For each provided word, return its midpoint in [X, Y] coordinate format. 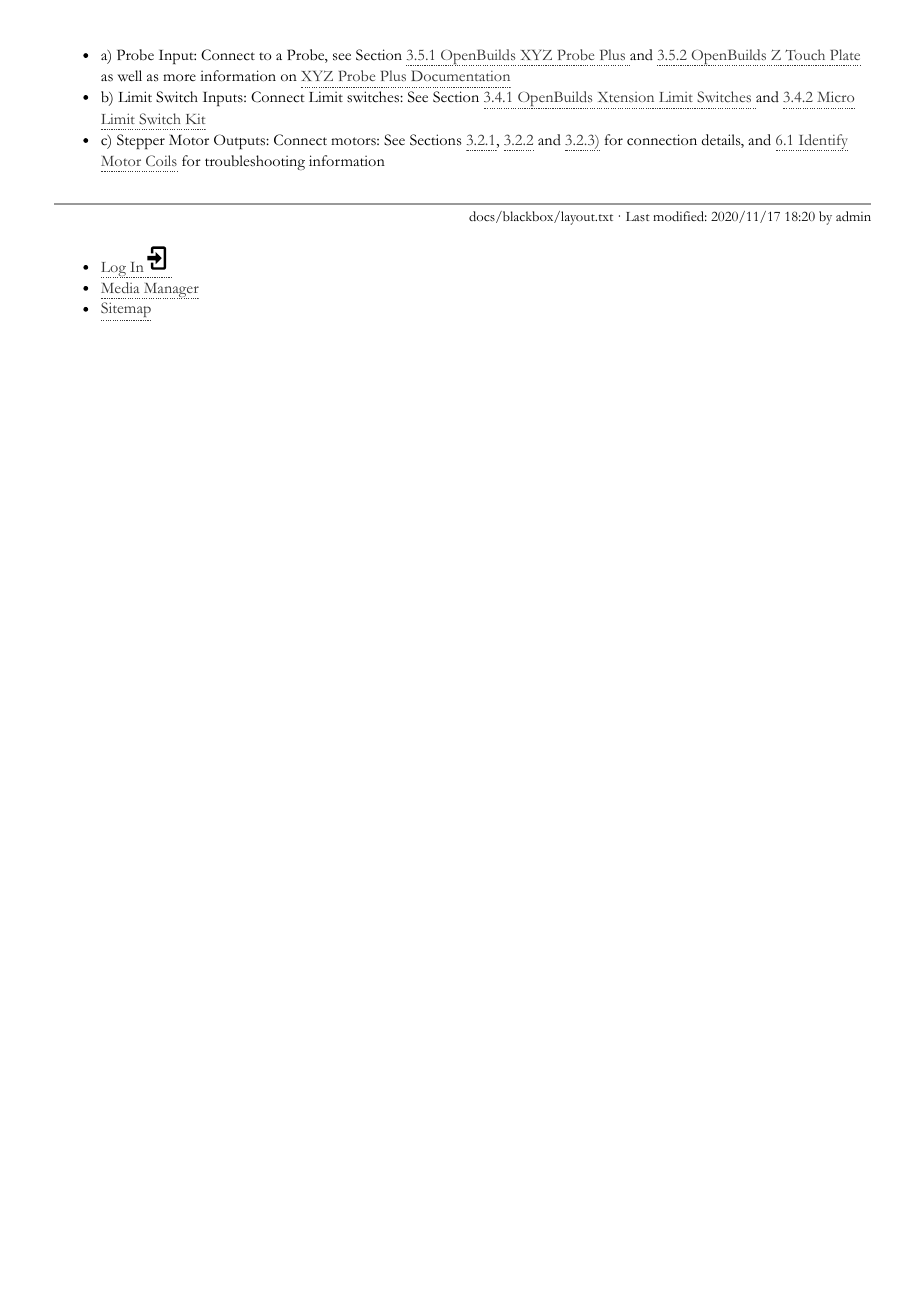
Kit [195, 118]
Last [638, 217]
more [179, 77]
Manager [170, 291]
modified [680, 216]
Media [120, 287]
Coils [161, 160]
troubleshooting [255, 162]
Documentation [460, 75]
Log [114, 270]
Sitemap [126, 311]
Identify [822, 142]
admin [853, 216]
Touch [805, 54]
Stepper [141, 141]
